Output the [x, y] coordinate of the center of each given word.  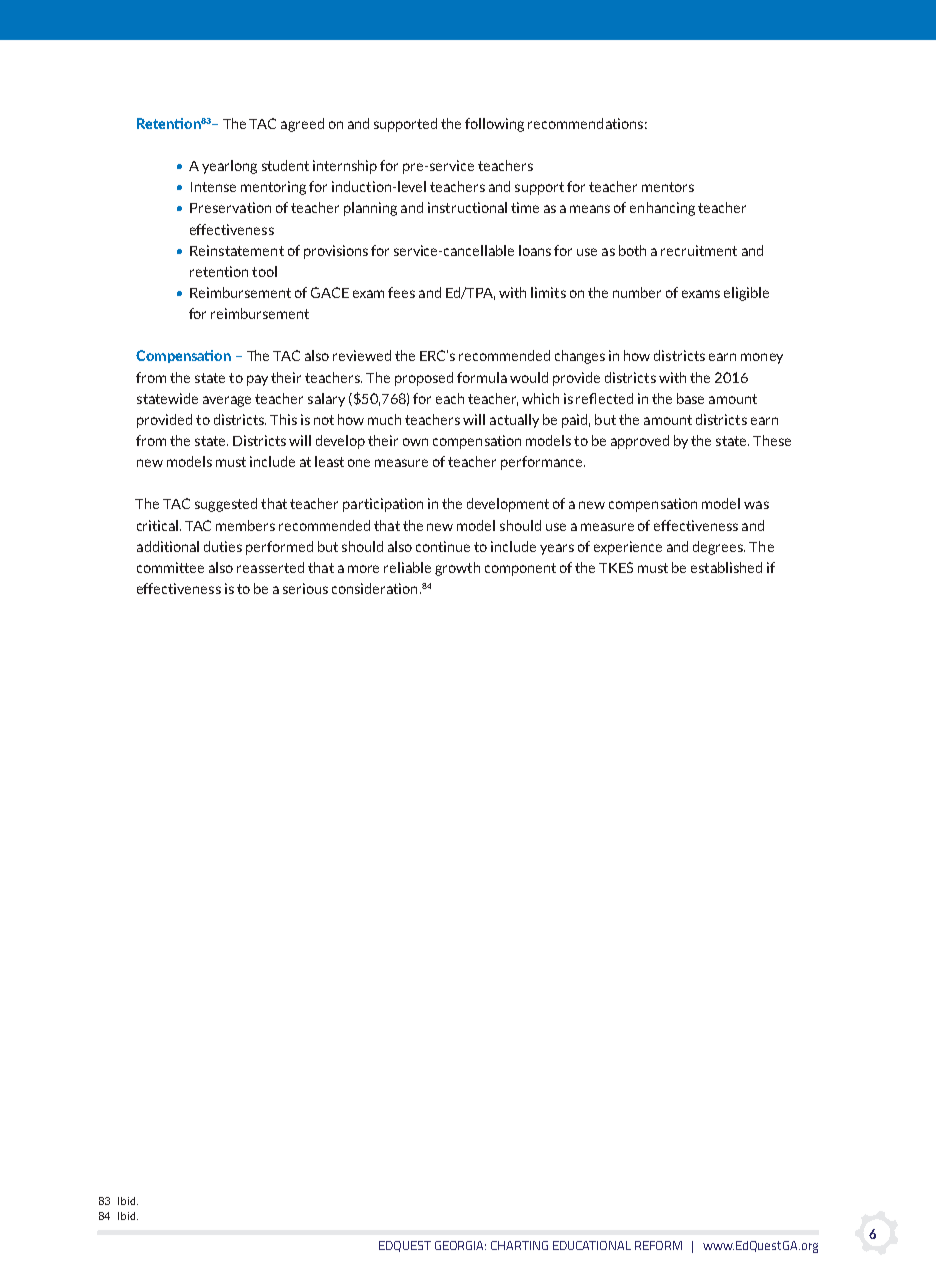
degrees [719, 548]
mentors [668, 187]
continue [443, 546]
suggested [226, 505]
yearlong [229, 167]
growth [457, 569]
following [494, 125]
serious [305, 588]
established [726, 567]
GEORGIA [460, 1245]
